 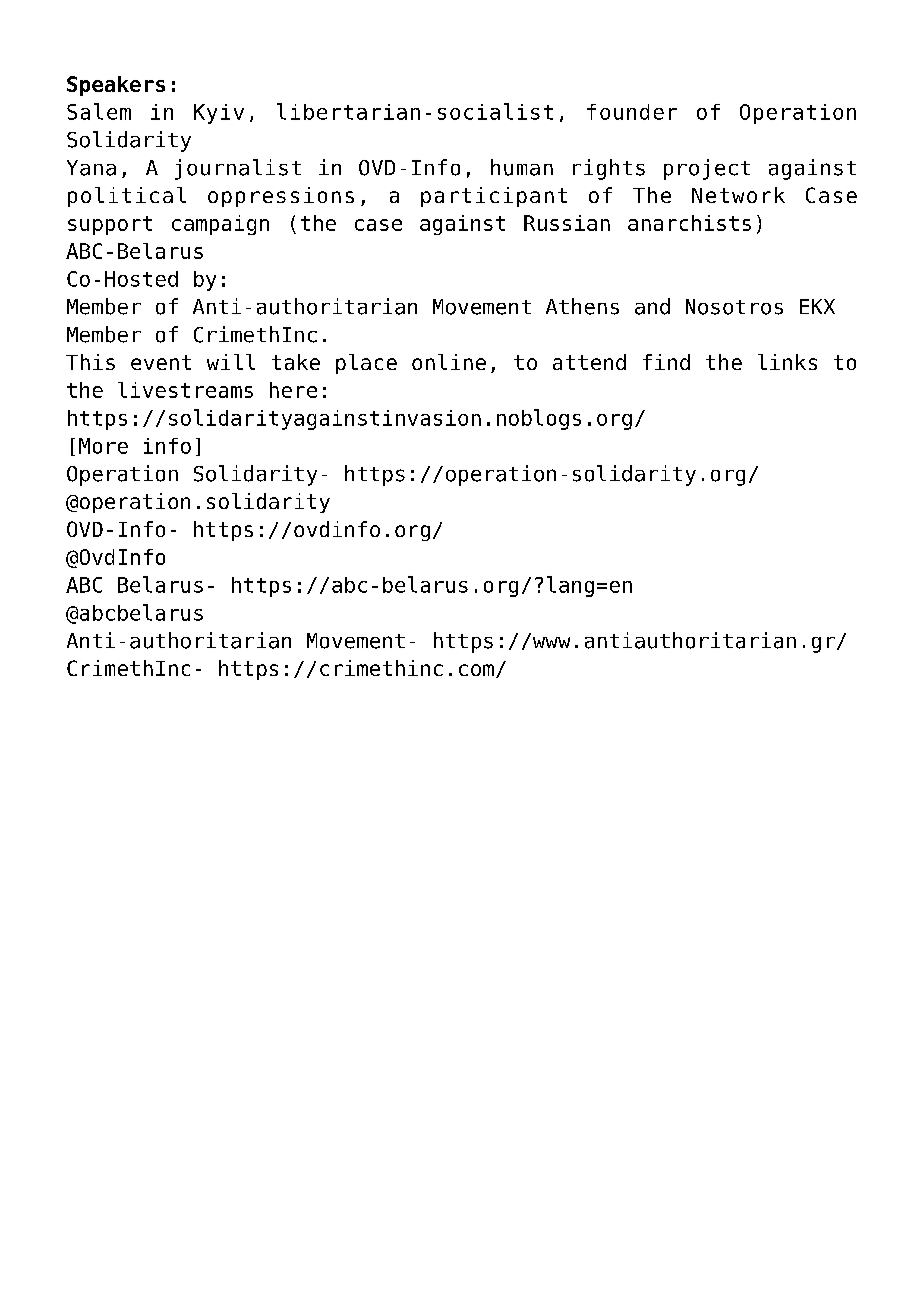 What do you see at coordinates (632, 112) in the image?
I see `founder` at bounding box center [632, 112].
